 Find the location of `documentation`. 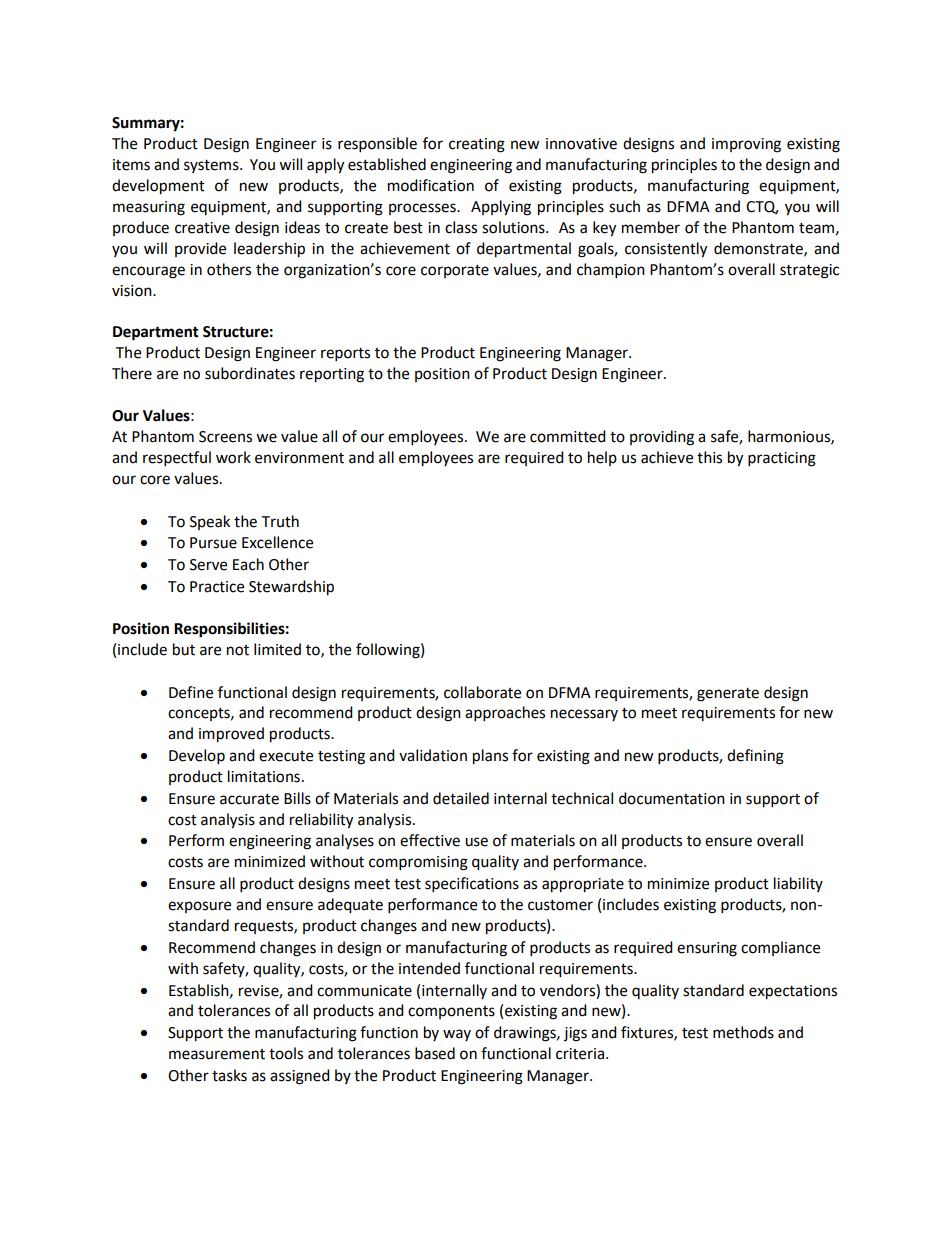

documentation is located at coordinates (672, 798).
